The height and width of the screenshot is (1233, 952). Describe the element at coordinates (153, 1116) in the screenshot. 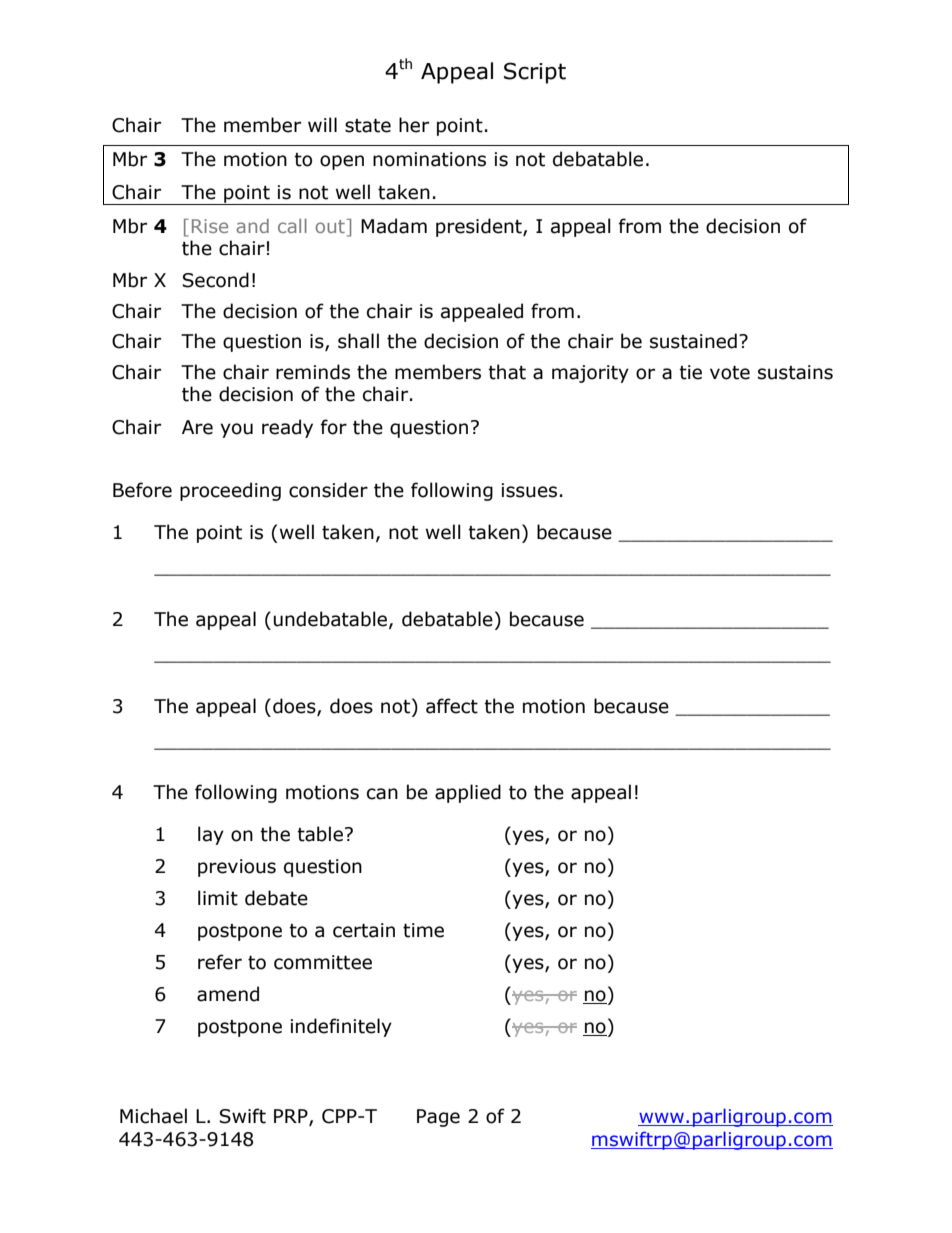

I see `Michael` at that location.
